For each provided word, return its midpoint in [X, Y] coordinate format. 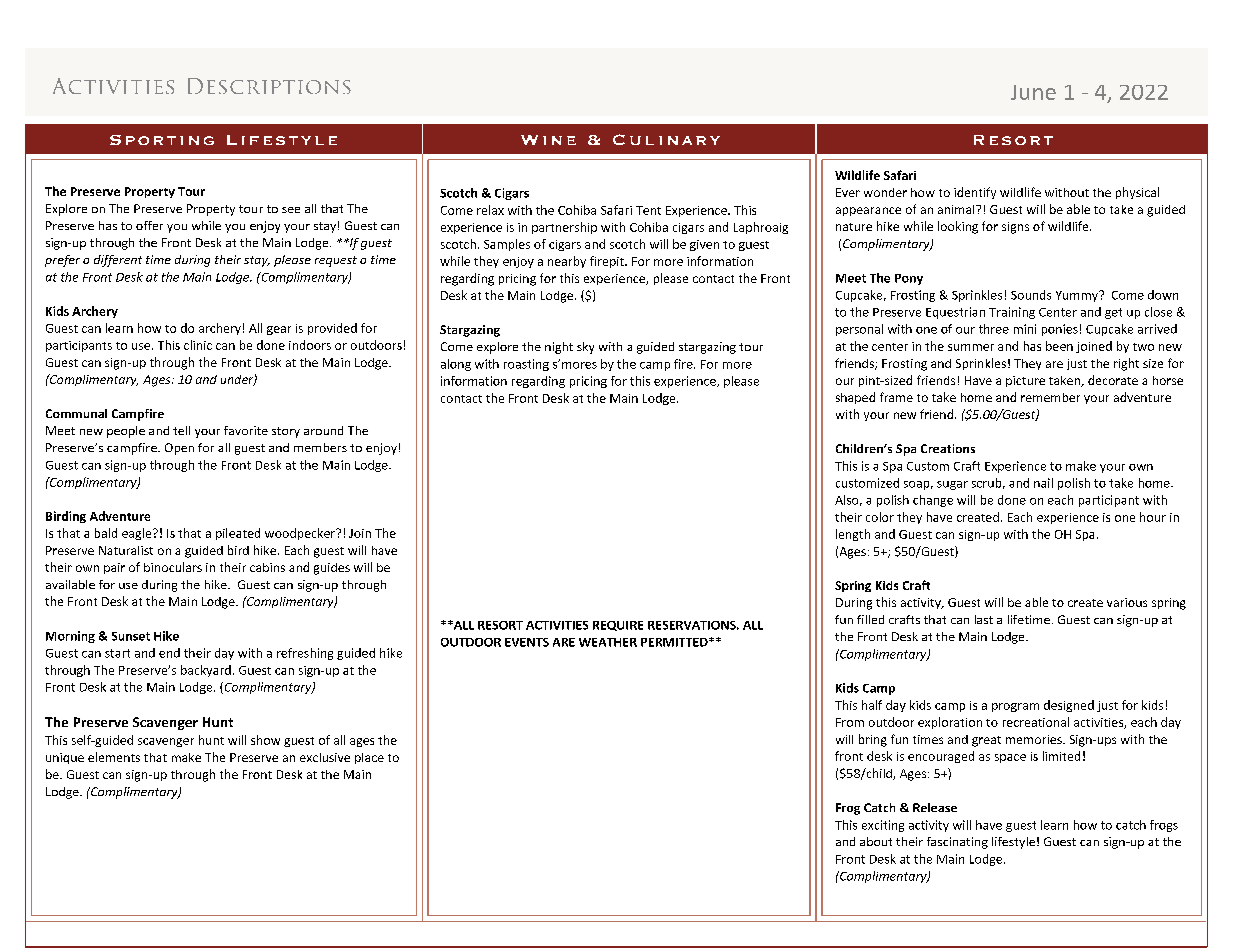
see [291, 210]
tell [181, 430]
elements [114, 757]
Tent [648, 210]
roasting [526, 365]
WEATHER [608, 642]
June [1033, 92]
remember [1050, 397]
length [853, 535]
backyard [206, 671]
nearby [567, 262]
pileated [238, 534]
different [118, 261]
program [1015, 707]
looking [958, 227]
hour [1153, 517]
